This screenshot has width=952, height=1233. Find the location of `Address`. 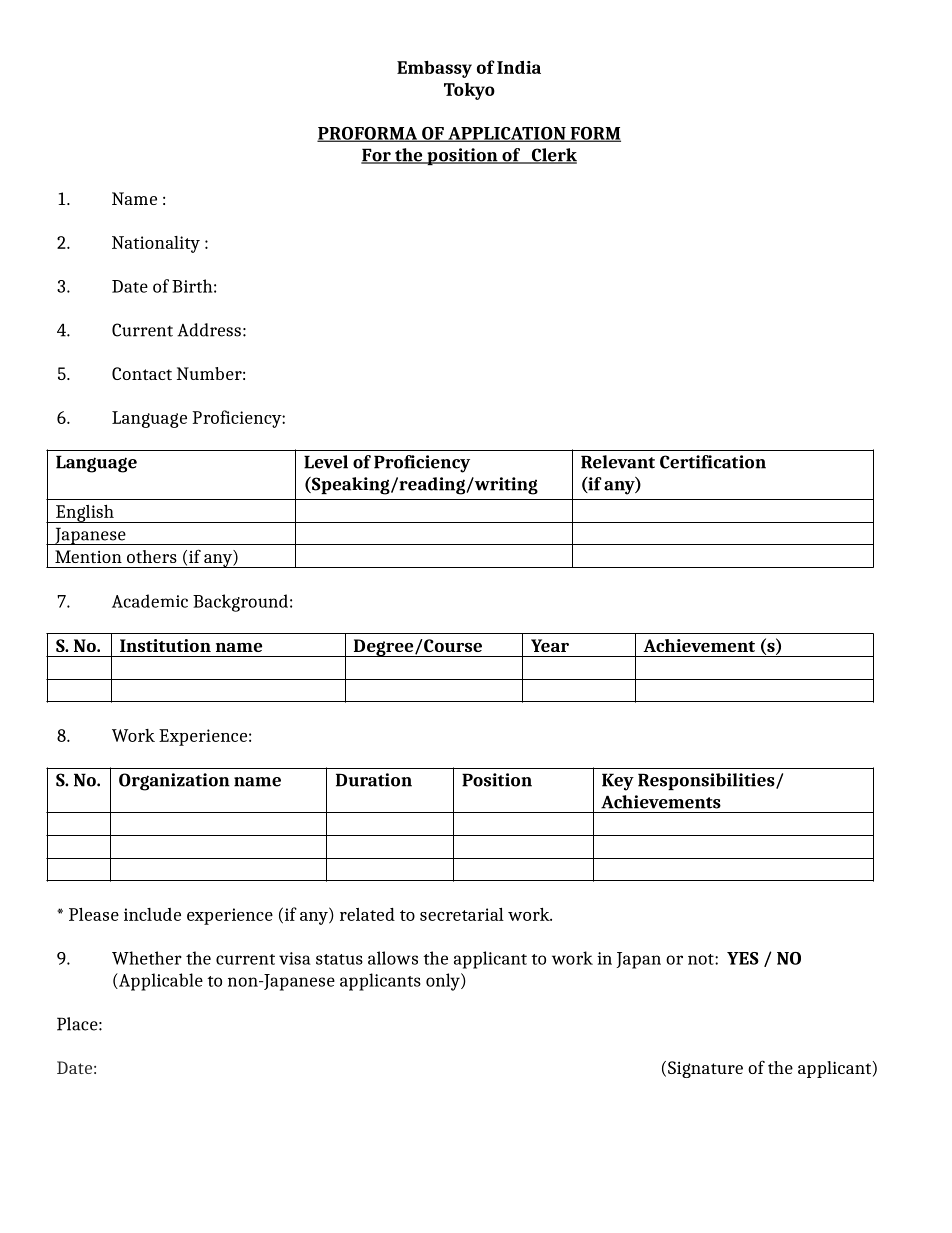

Address is located at coordinates (209, 330).
